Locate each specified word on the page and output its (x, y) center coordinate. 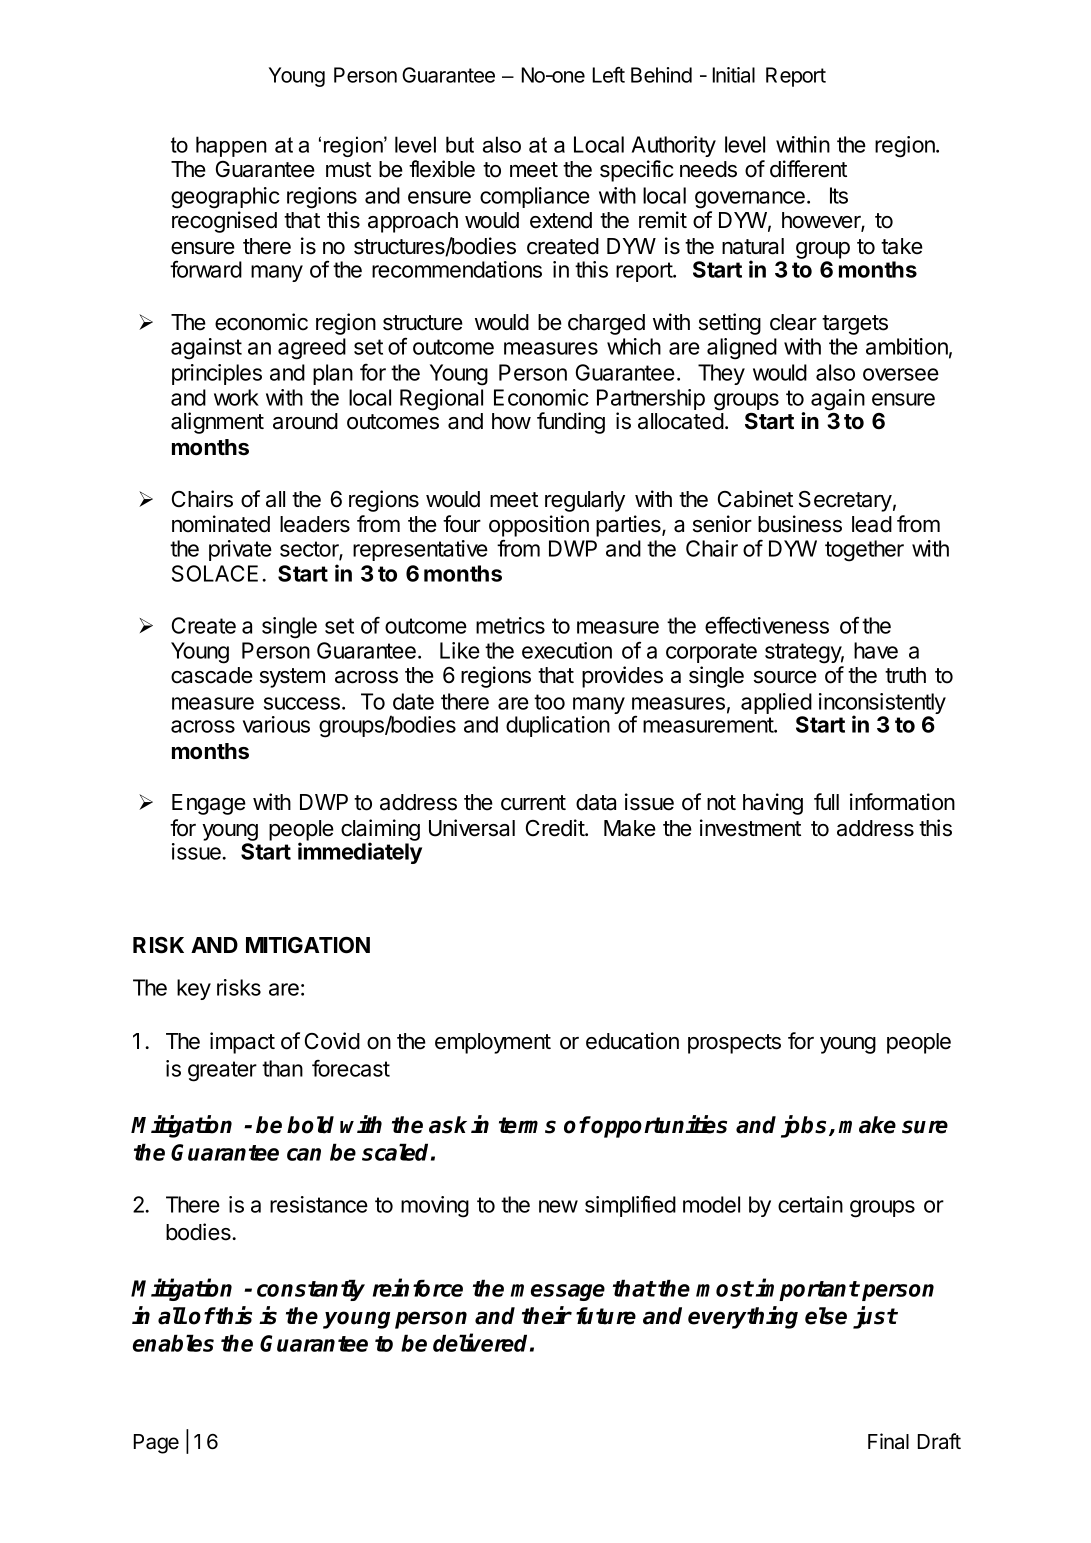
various (276, 724)
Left (609, 75)
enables (173, 1343)
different (808, 169)
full (826, 801)
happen (231, 146)
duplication (558, 726)
